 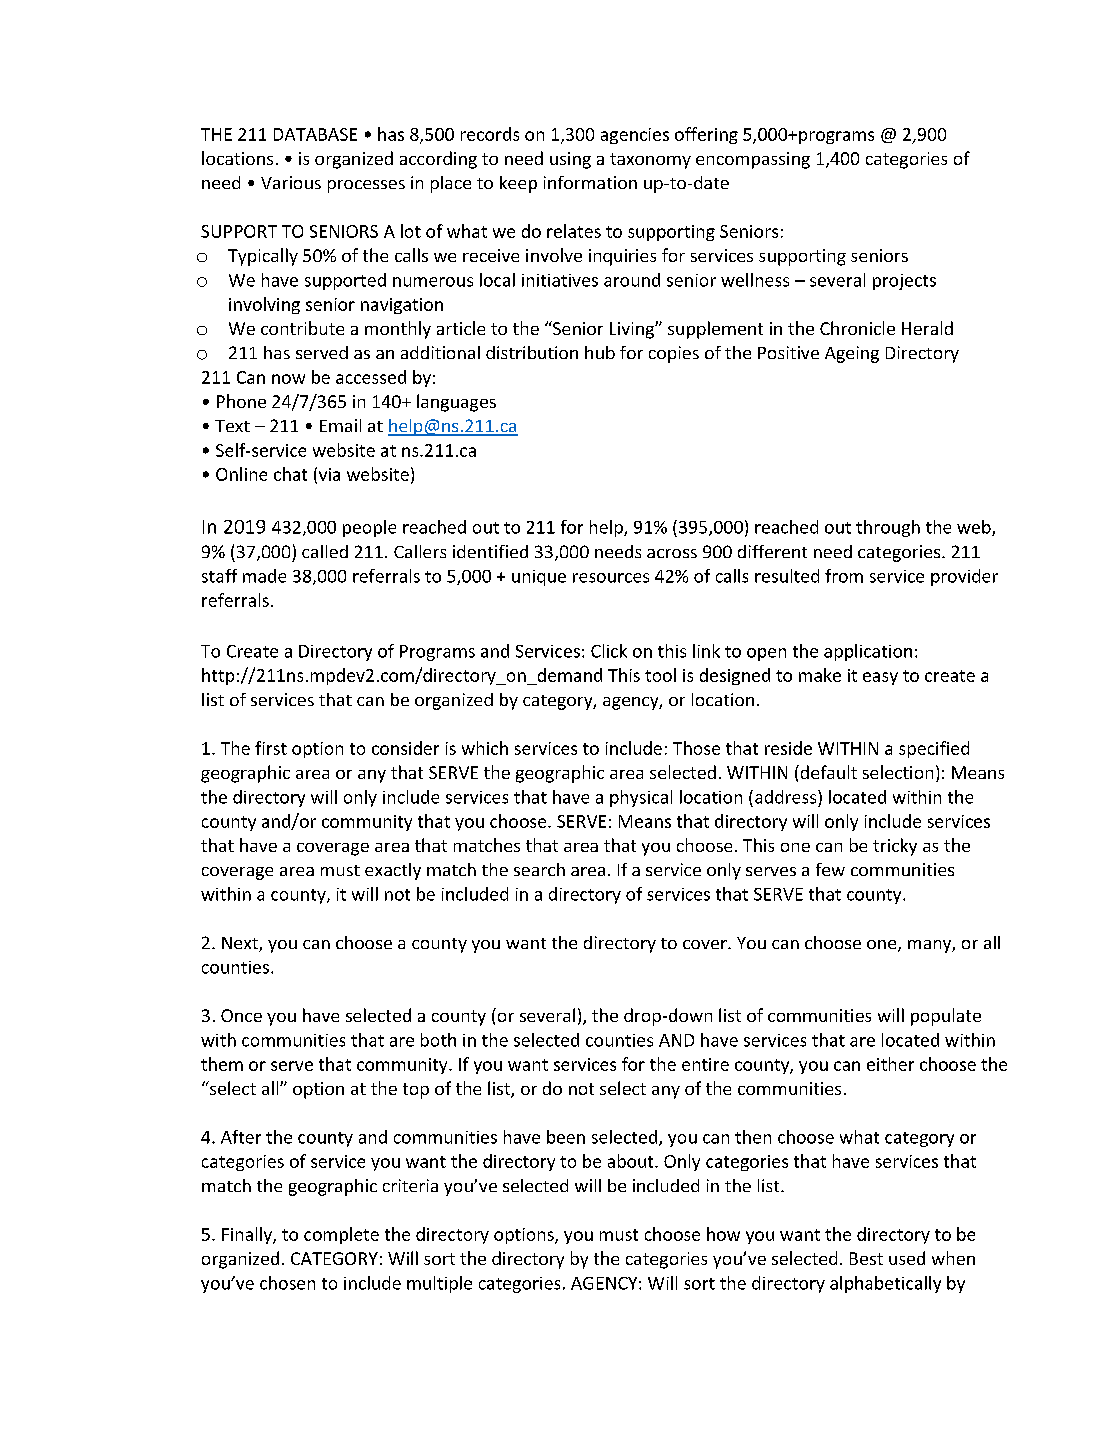 What do you see at coordinates (590, 182) in the document?
I see `information` at bounding box center [590, 182].
